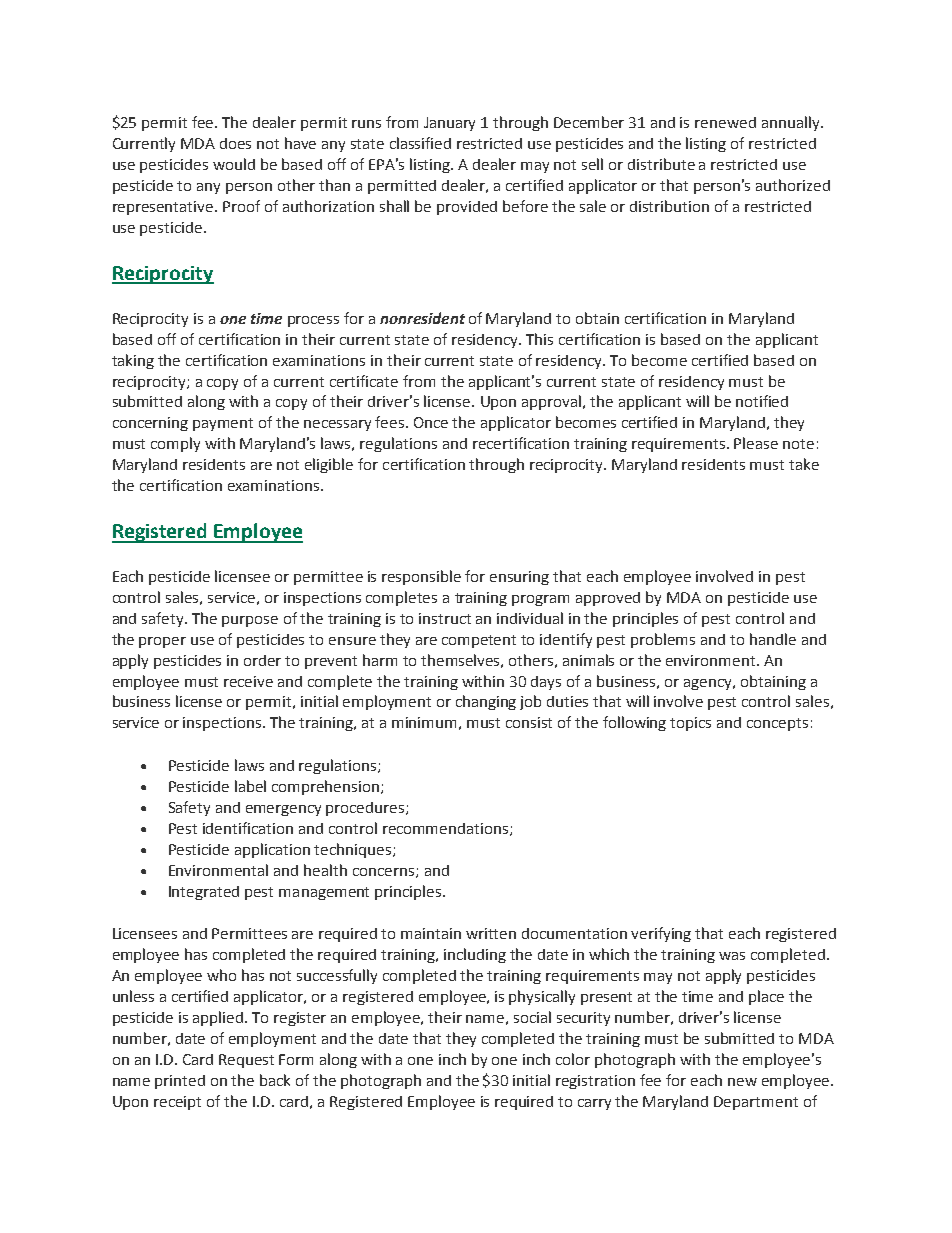 The width and height of the screenshot is (952, 1233). I want to click on printed, so click(180, 1082).
